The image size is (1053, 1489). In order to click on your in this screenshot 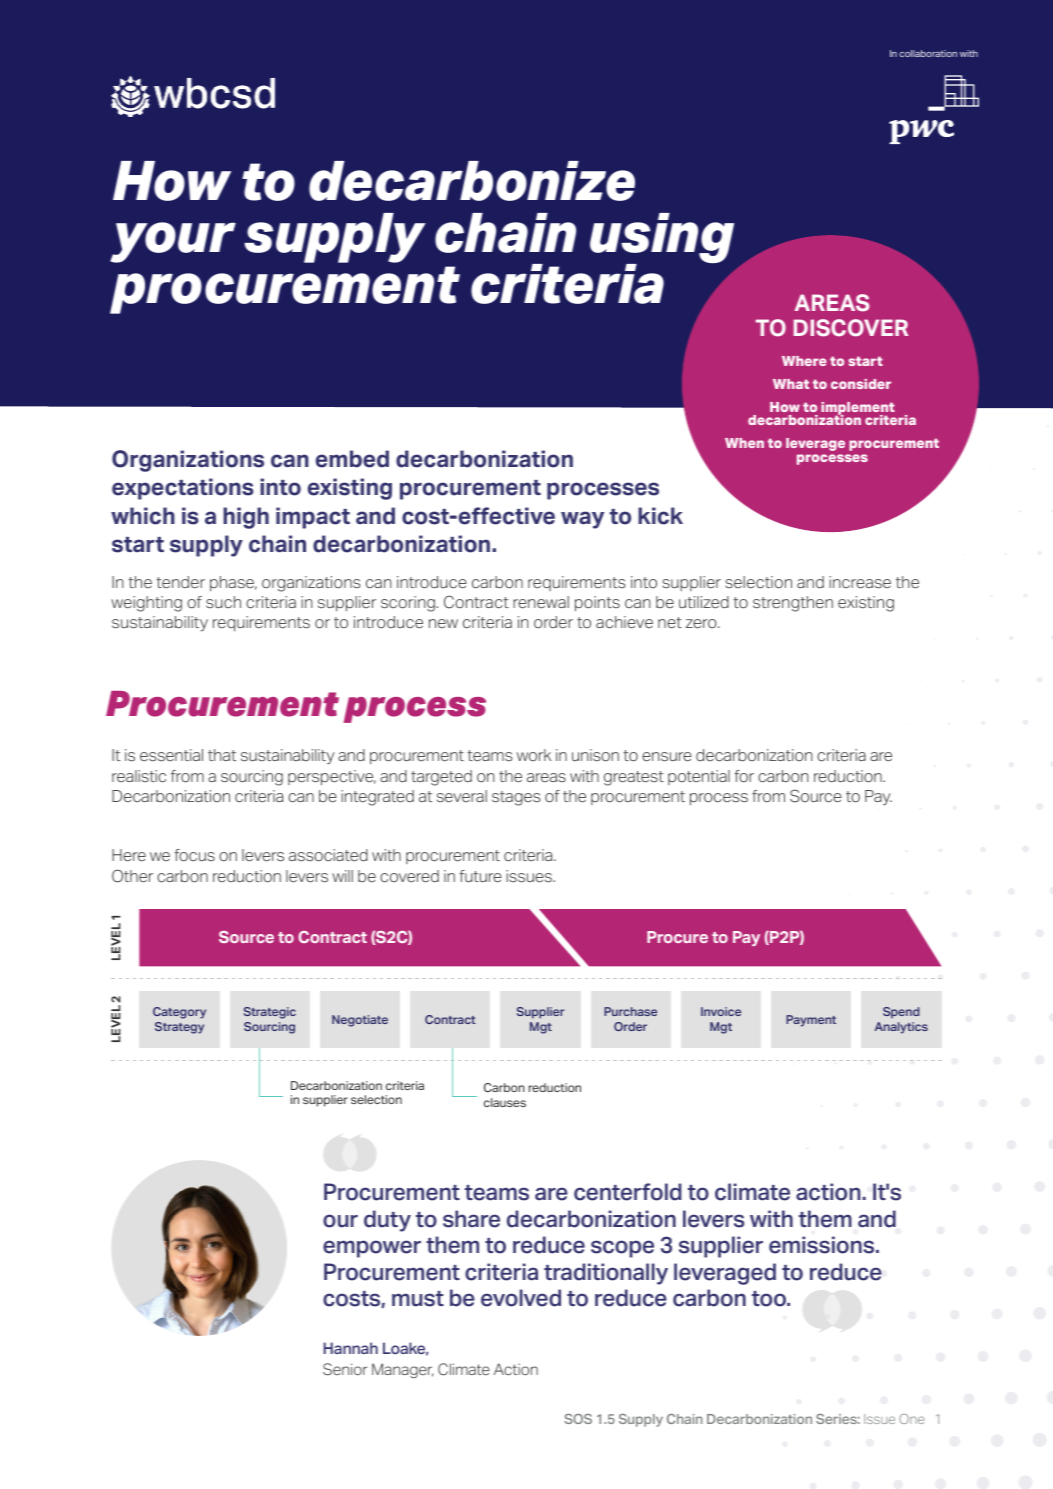, I will do `click(173, 242)`.
